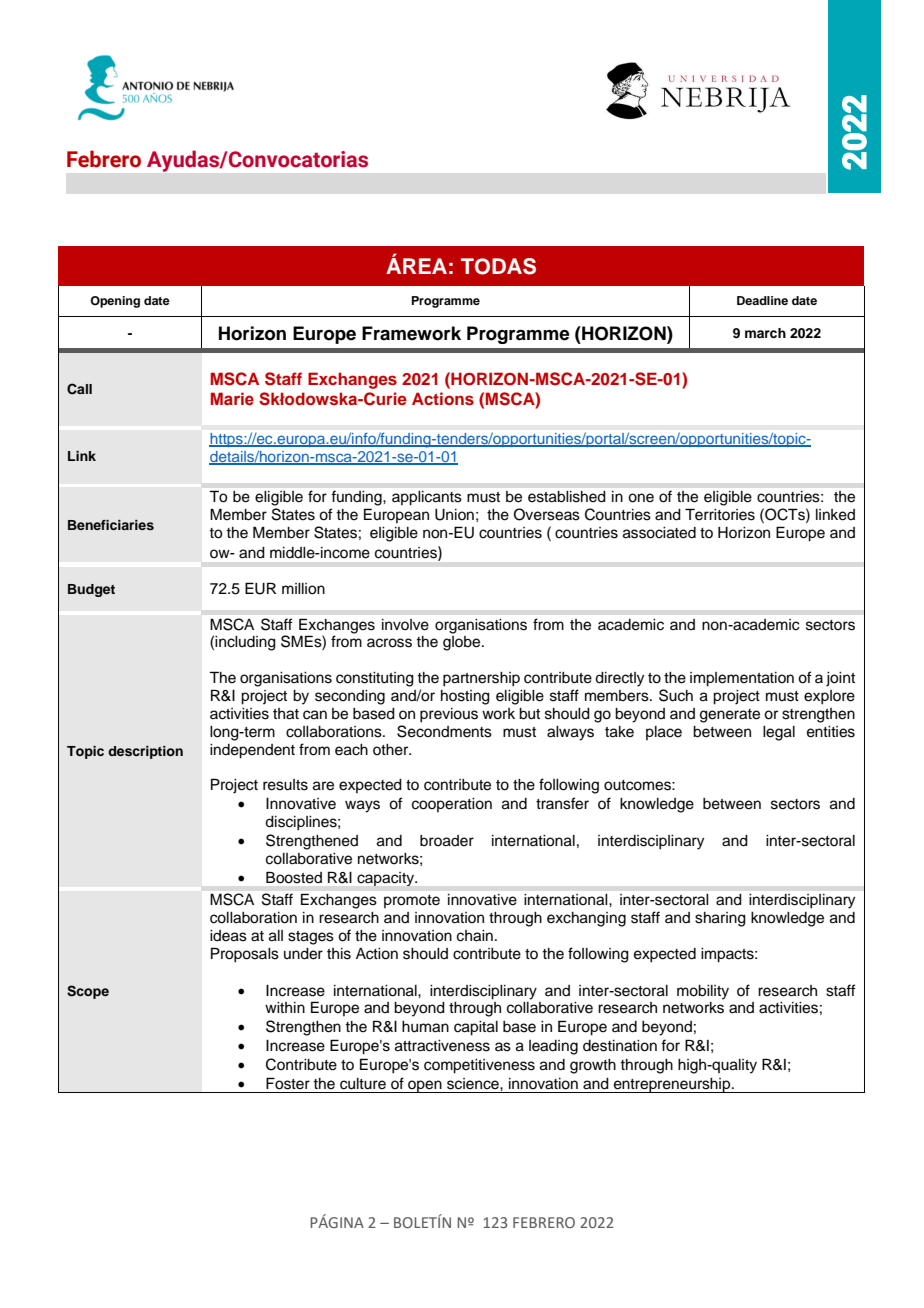 The height and width of the image is (1308, 924). Describe the element at coordinates (762, 300) in the image. I see `Deadline` at that location.
